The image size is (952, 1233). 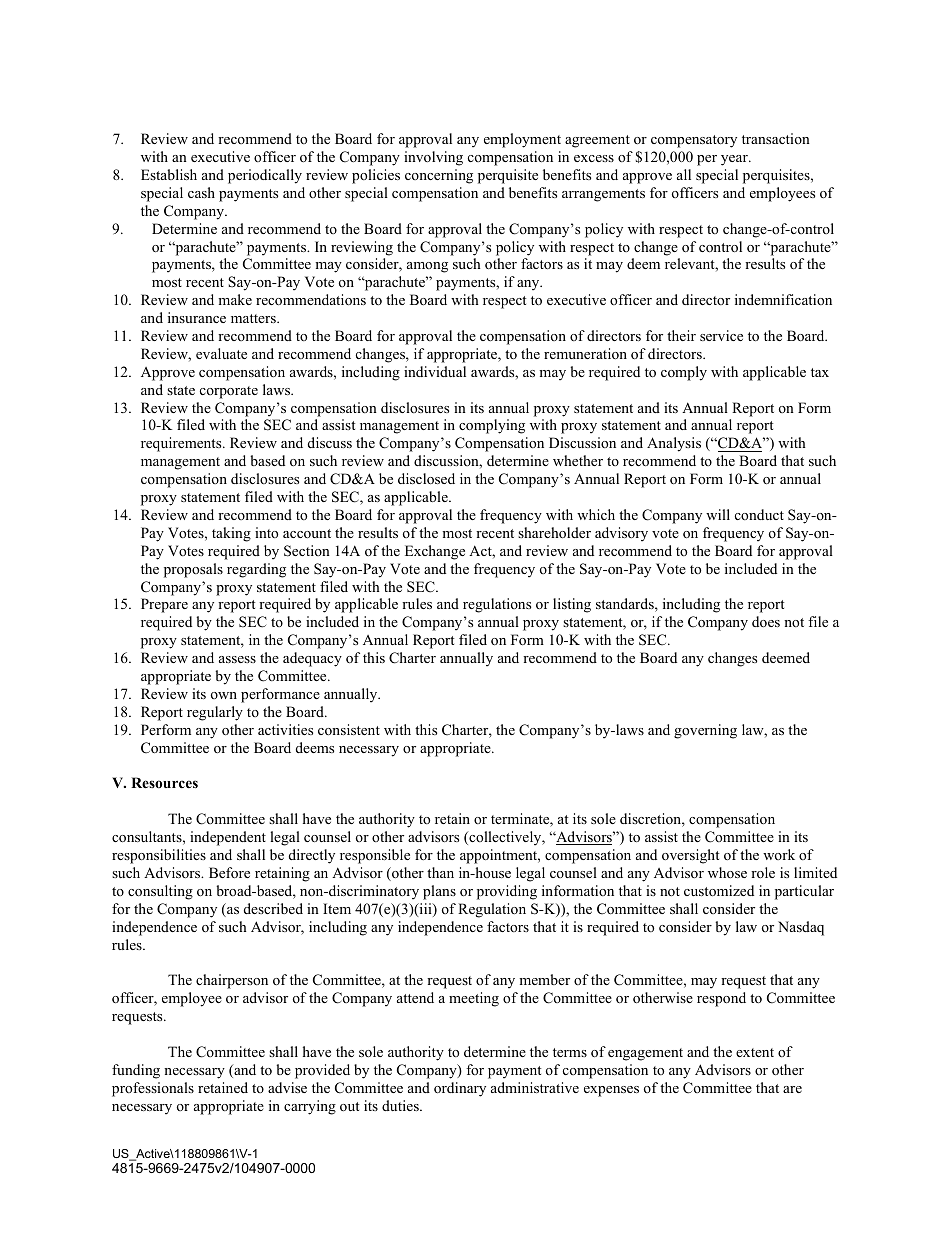 I want to click on concerning, so click(x=439, y=176).
